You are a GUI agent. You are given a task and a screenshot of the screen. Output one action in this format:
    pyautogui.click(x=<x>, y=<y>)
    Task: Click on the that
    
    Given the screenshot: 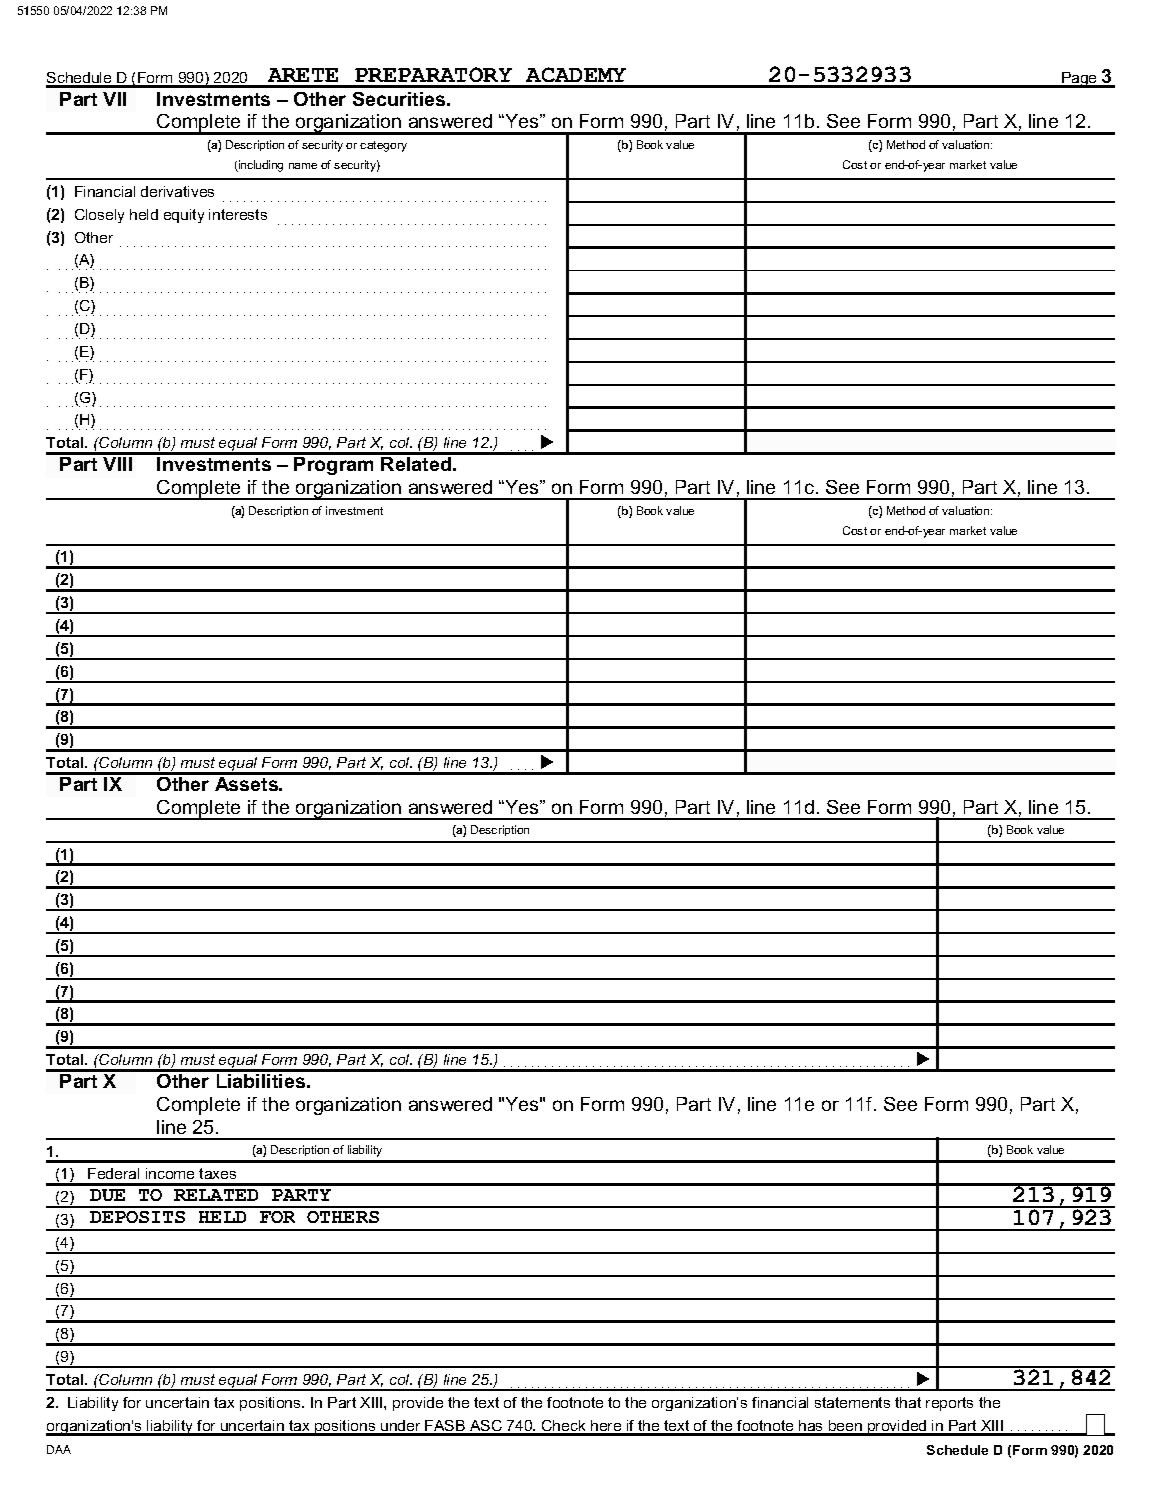 What is the action you would take?
    pyautogui.click(x=908, y=1402)
